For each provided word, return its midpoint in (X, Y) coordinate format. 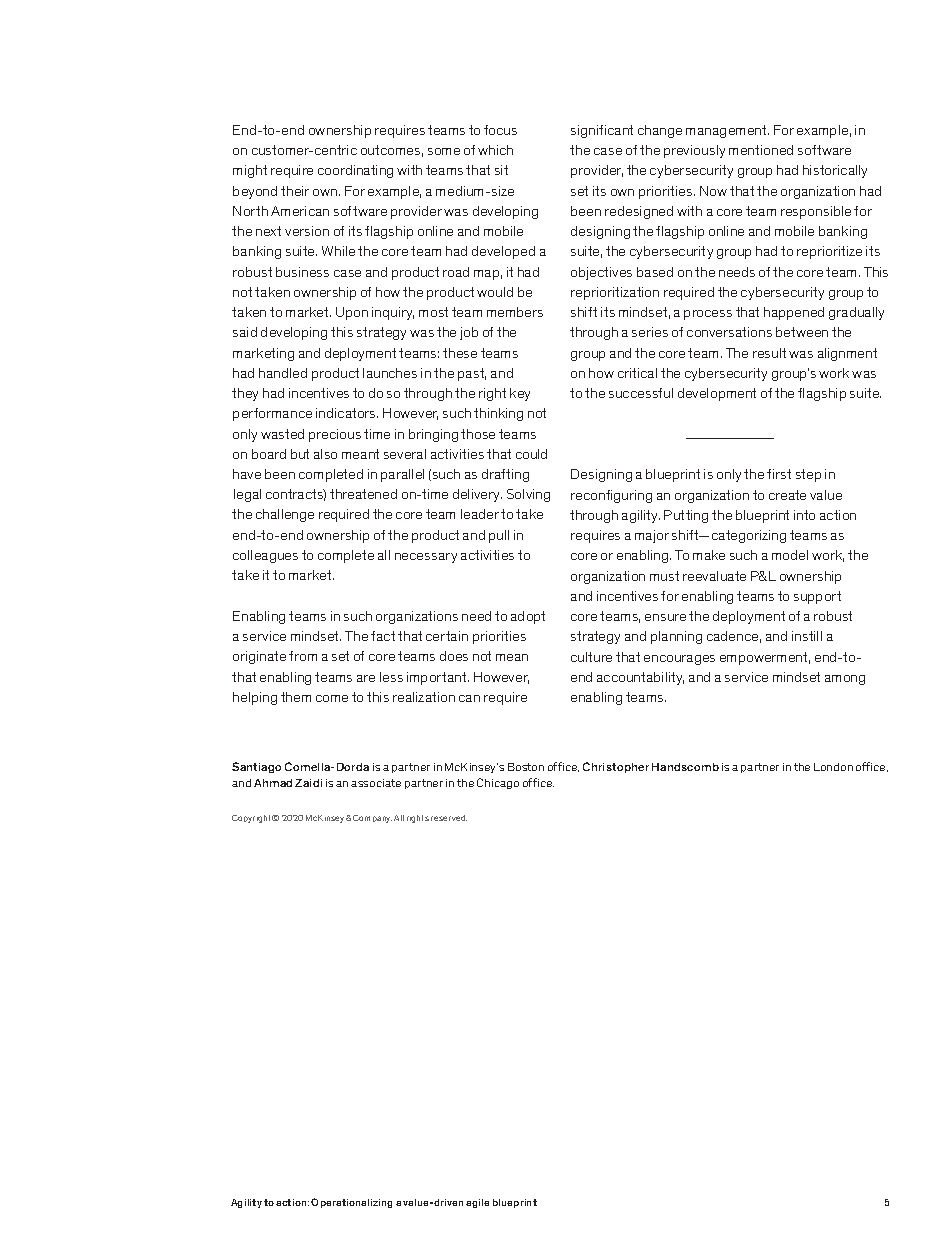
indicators (347, 413)
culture (591, 657)
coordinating (355, 171)
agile (477, 1203)
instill (807, 636)
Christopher (616, 767)
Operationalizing (351, 1203)
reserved (449, 818)
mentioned (761, 150)
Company (372, 819)
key (520, 394)
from (303, 656)
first (779, 474)
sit (501, 170)
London (833, 767)
